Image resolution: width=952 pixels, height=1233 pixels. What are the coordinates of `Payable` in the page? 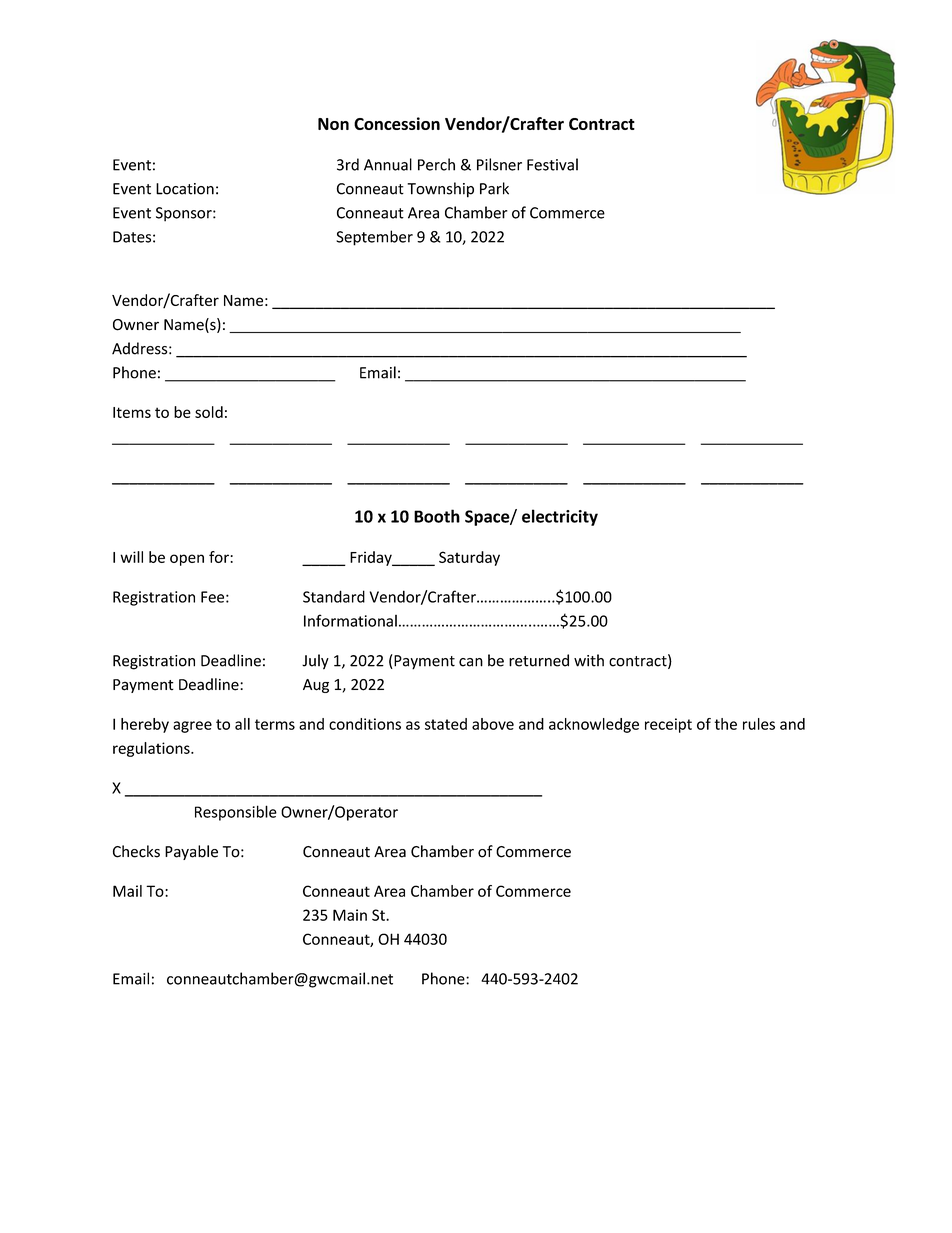 It's located at (191, 852).
